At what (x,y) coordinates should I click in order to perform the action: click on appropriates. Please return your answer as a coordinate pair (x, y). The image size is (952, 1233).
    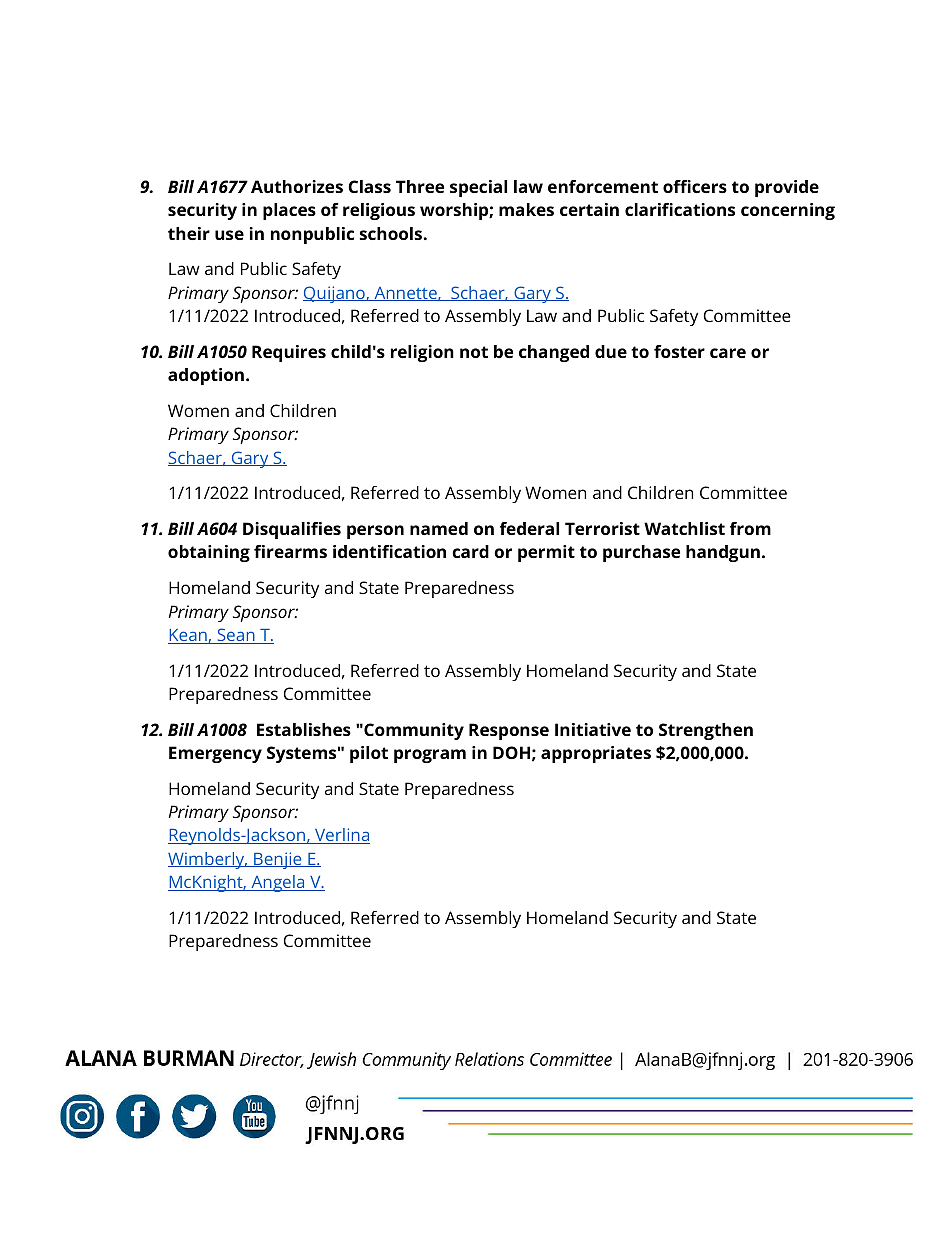
    Looking at the image, I should click on (596, 754).
